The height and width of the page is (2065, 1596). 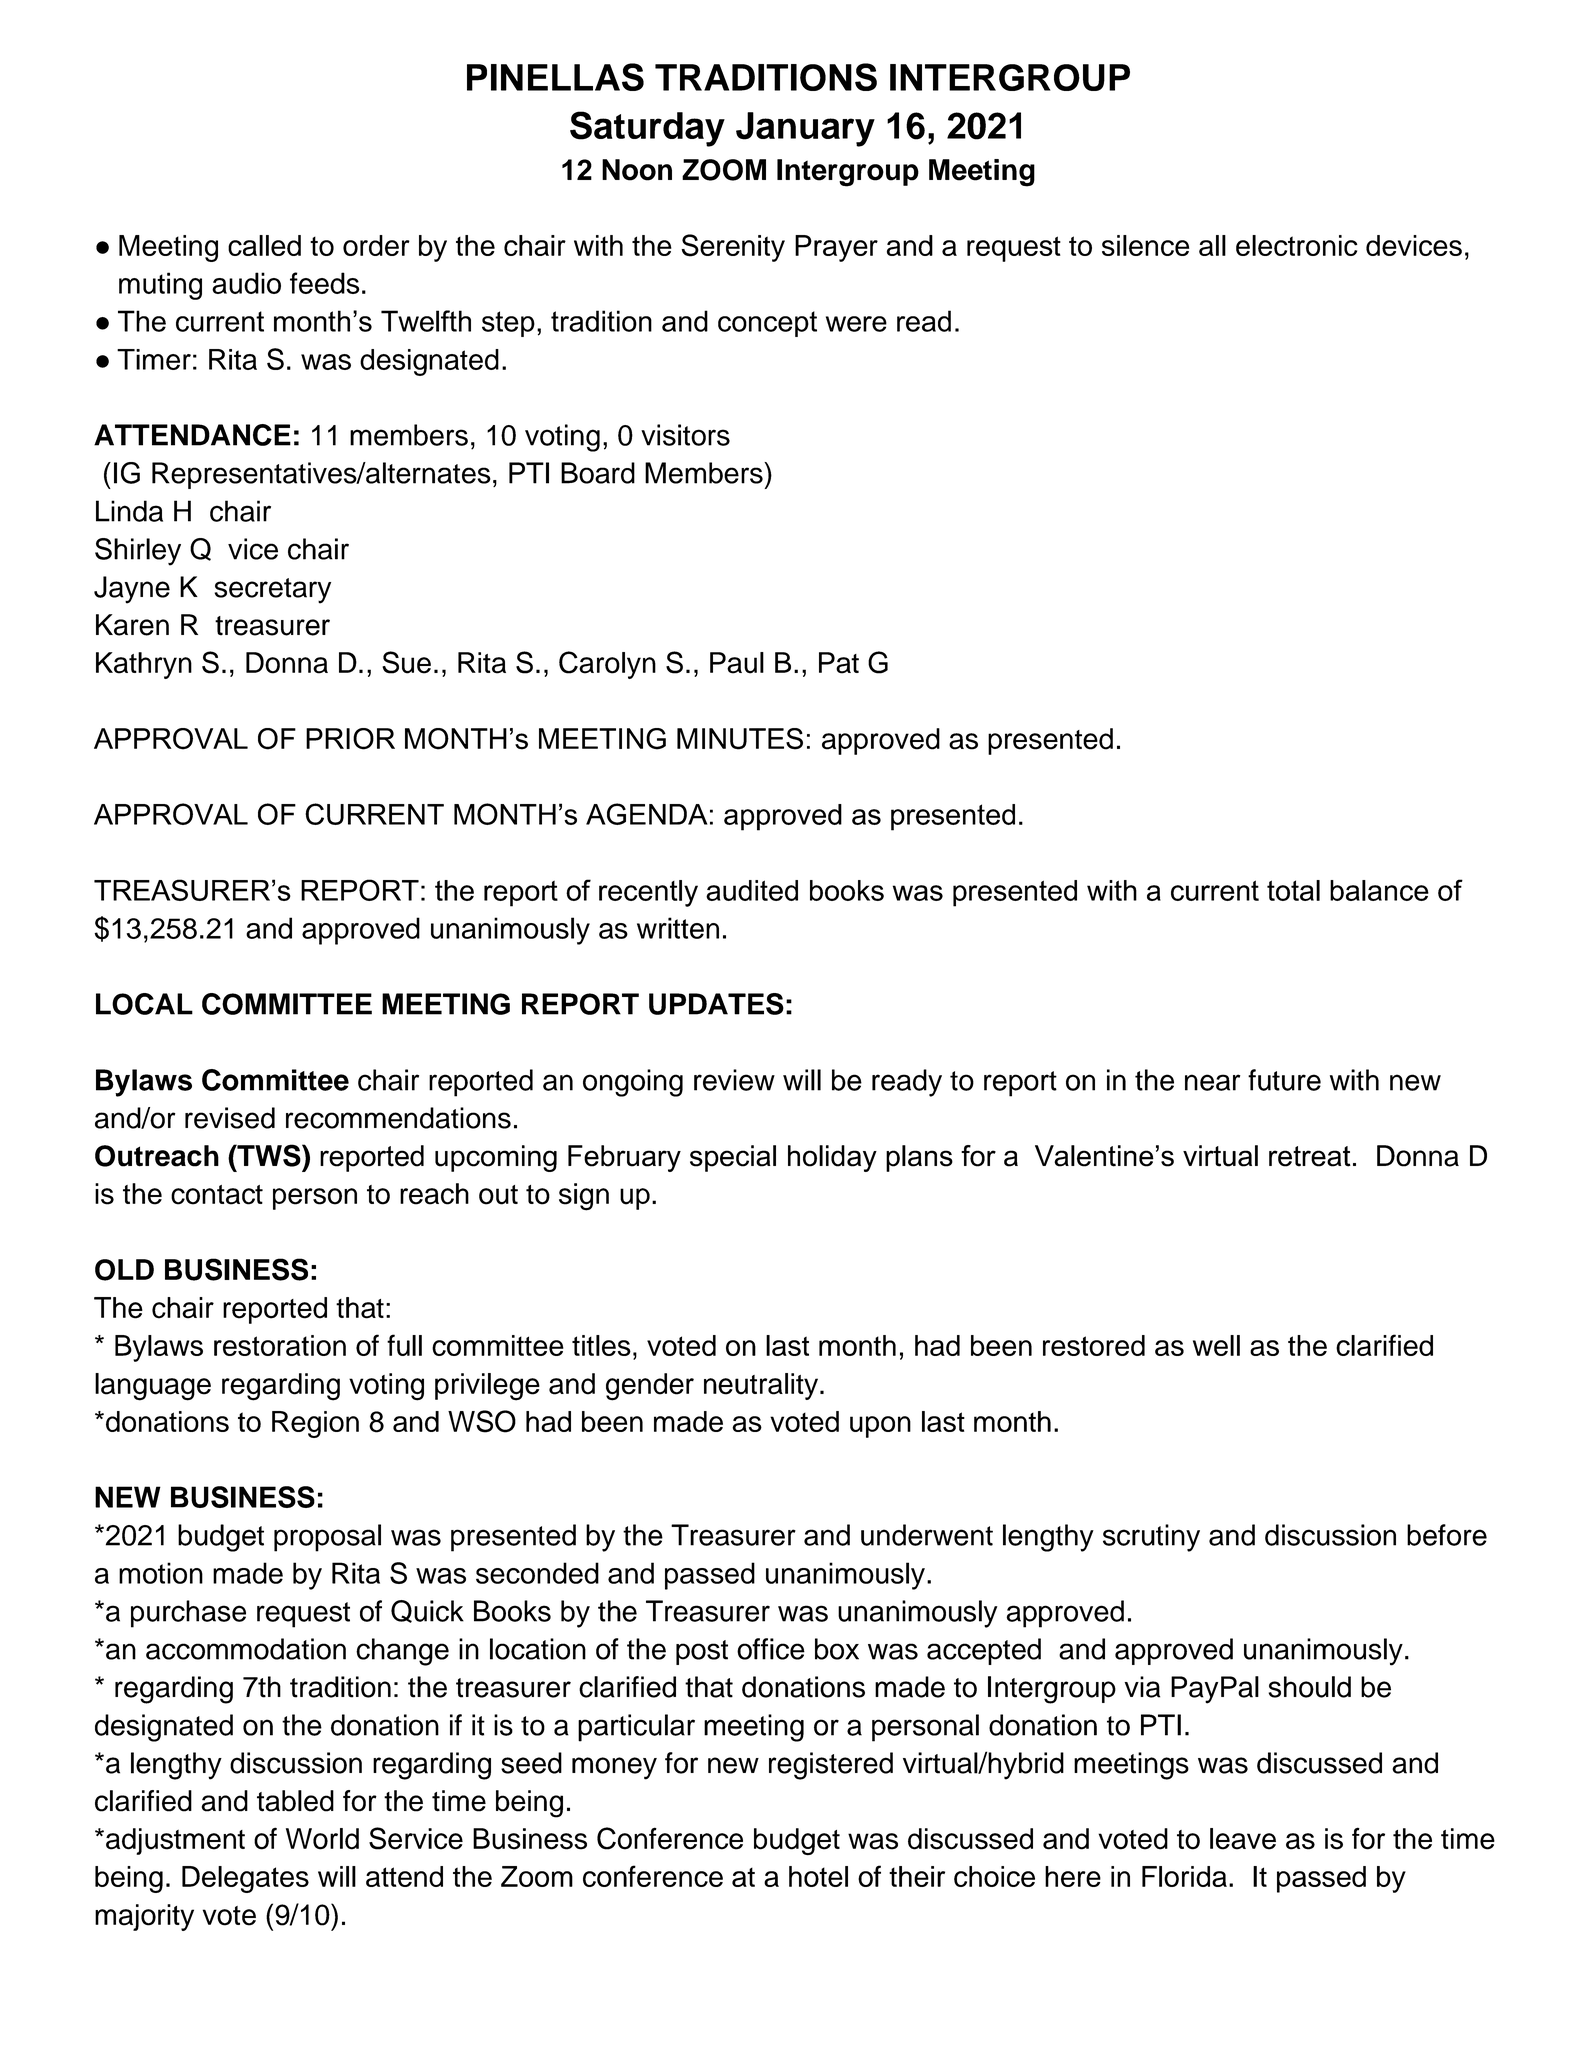 What do you see at coordinates (818, 1876) in the page?
I see `hotel` at bounding box center [818, 1876].
